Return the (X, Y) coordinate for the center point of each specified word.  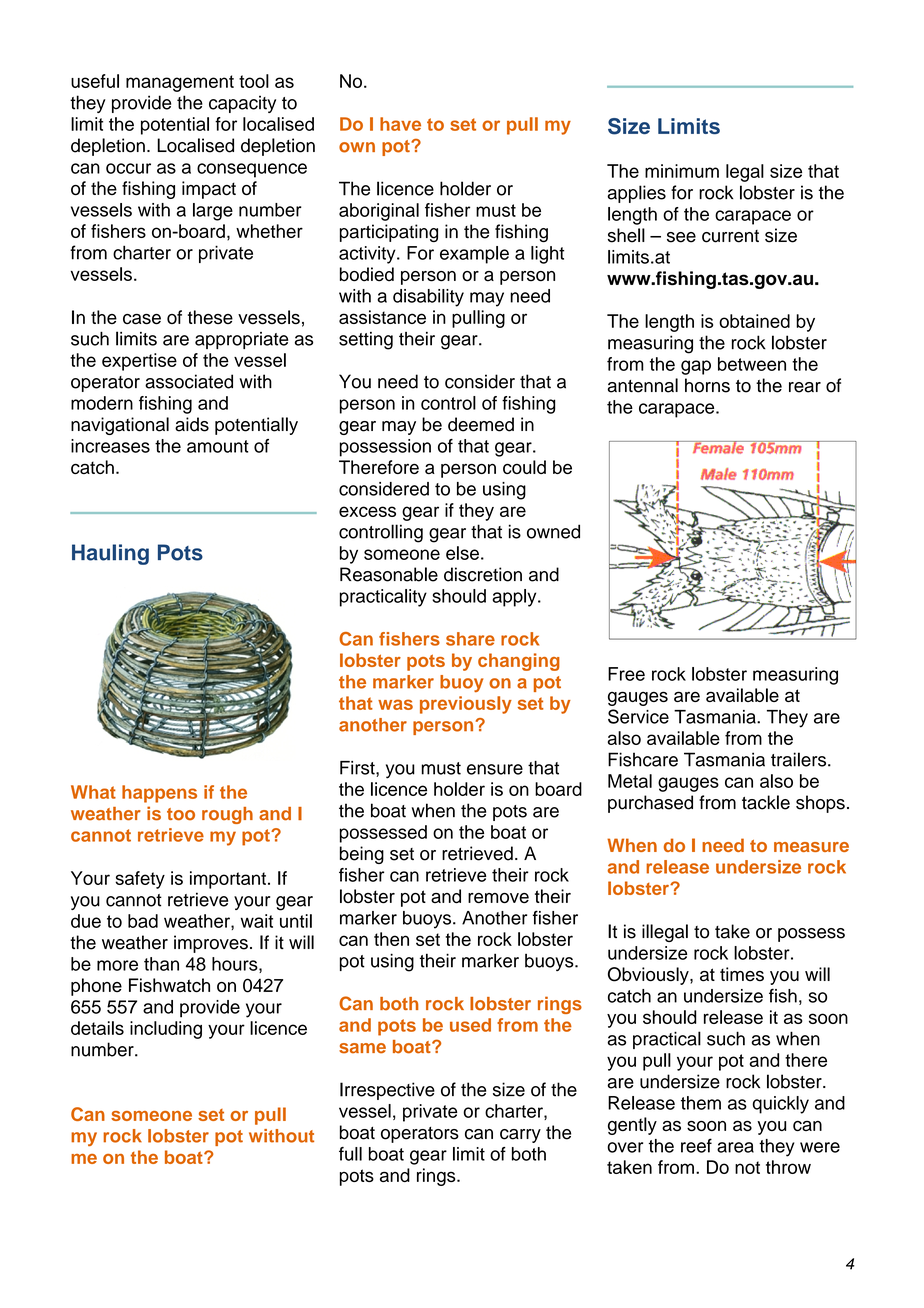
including (166, 1030)
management (180, 83)
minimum (682, 171)
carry (520, 1136)
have (400, 124)
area (735, 1147)
